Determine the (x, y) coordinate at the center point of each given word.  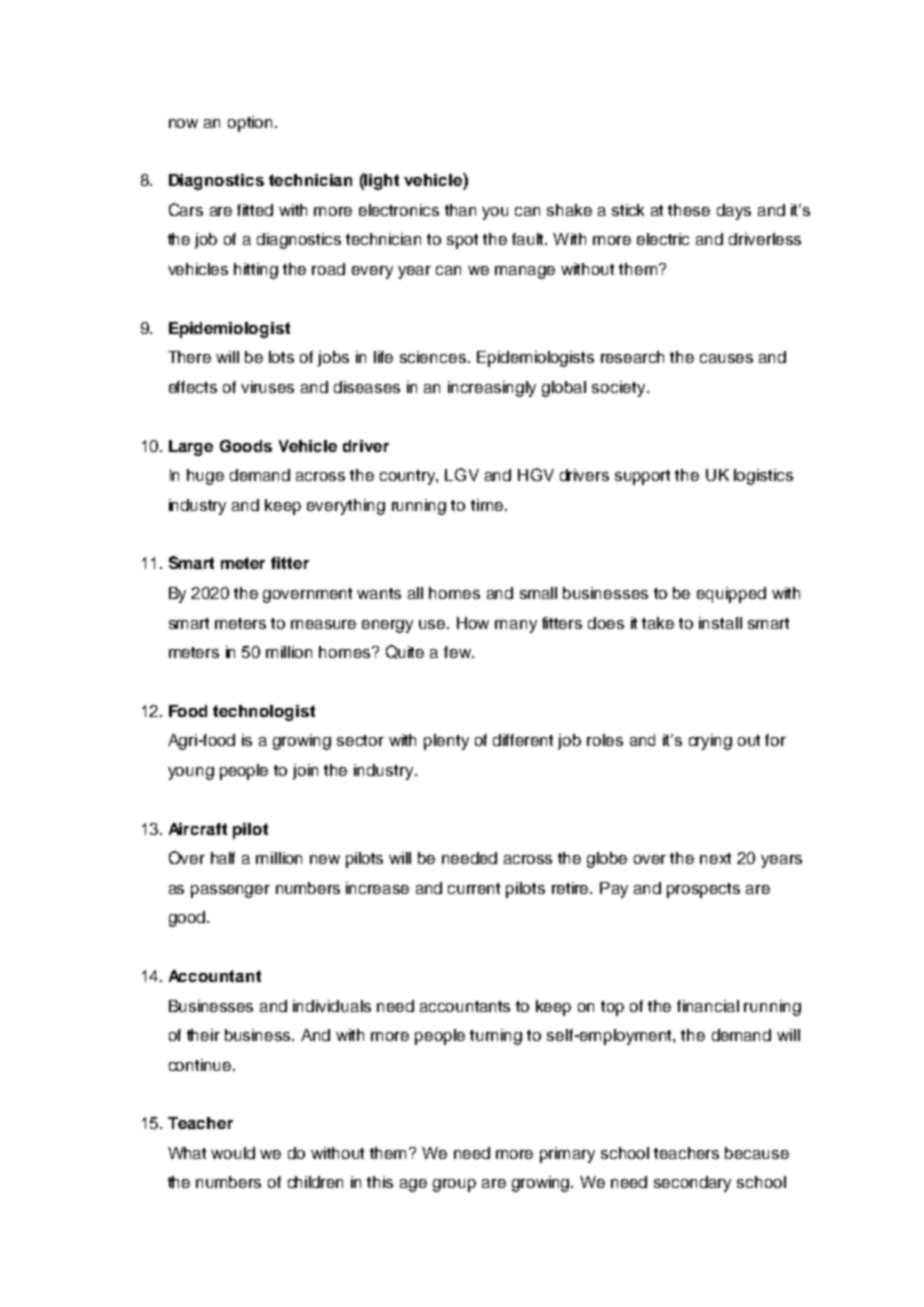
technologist (264, 713)
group (454, 1185)
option (250, 124)
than (460, 210)
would (233, 1153)
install (720, 623)
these (689, 210)
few (458, 652)
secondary (692, 1184)
